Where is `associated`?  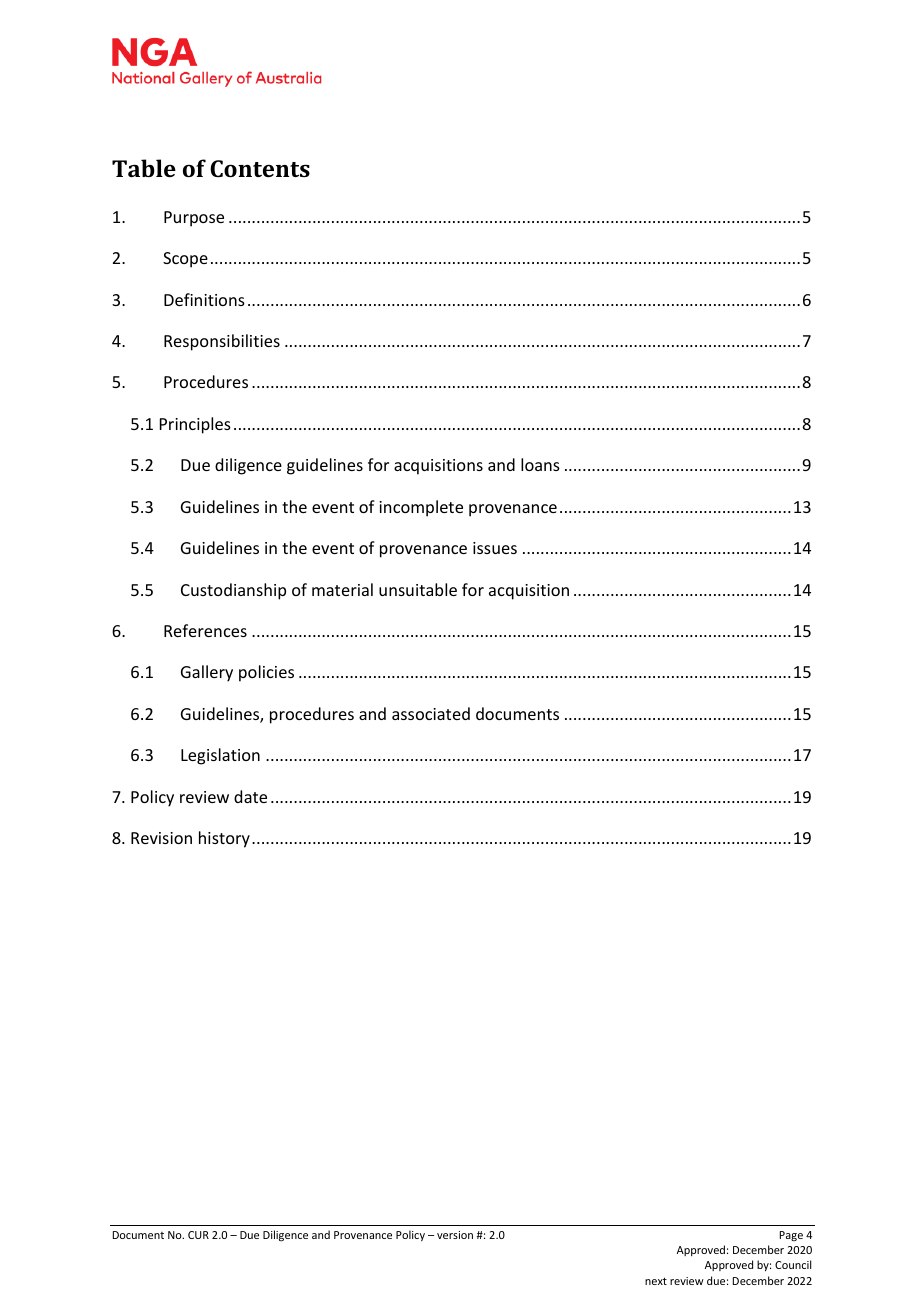
associated is located at coordinates (431, 713).
